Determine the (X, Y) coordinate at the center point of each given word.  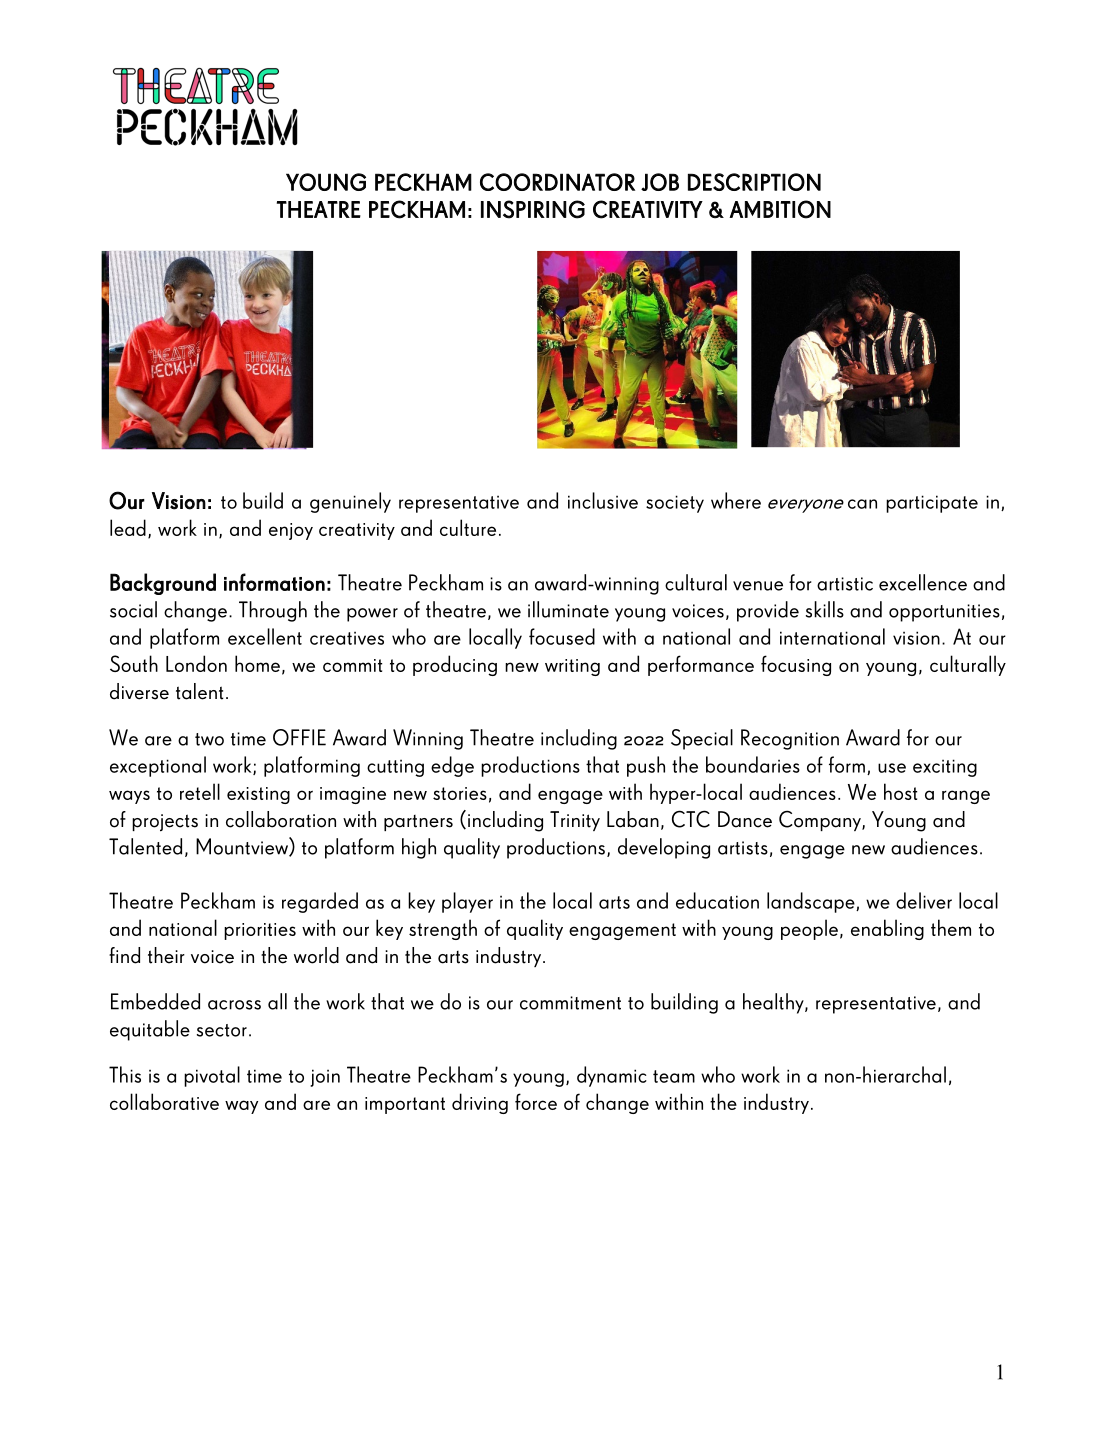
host (900, 791)
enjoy (291, 531)
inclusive (603, 500)
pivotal (212, 1076)
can (862, 504)
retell (200, 791)
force (536, 1101)
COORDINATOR (557, 182)
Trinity (575, 821)
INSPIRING (533, 209)
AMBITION (780, 209)
